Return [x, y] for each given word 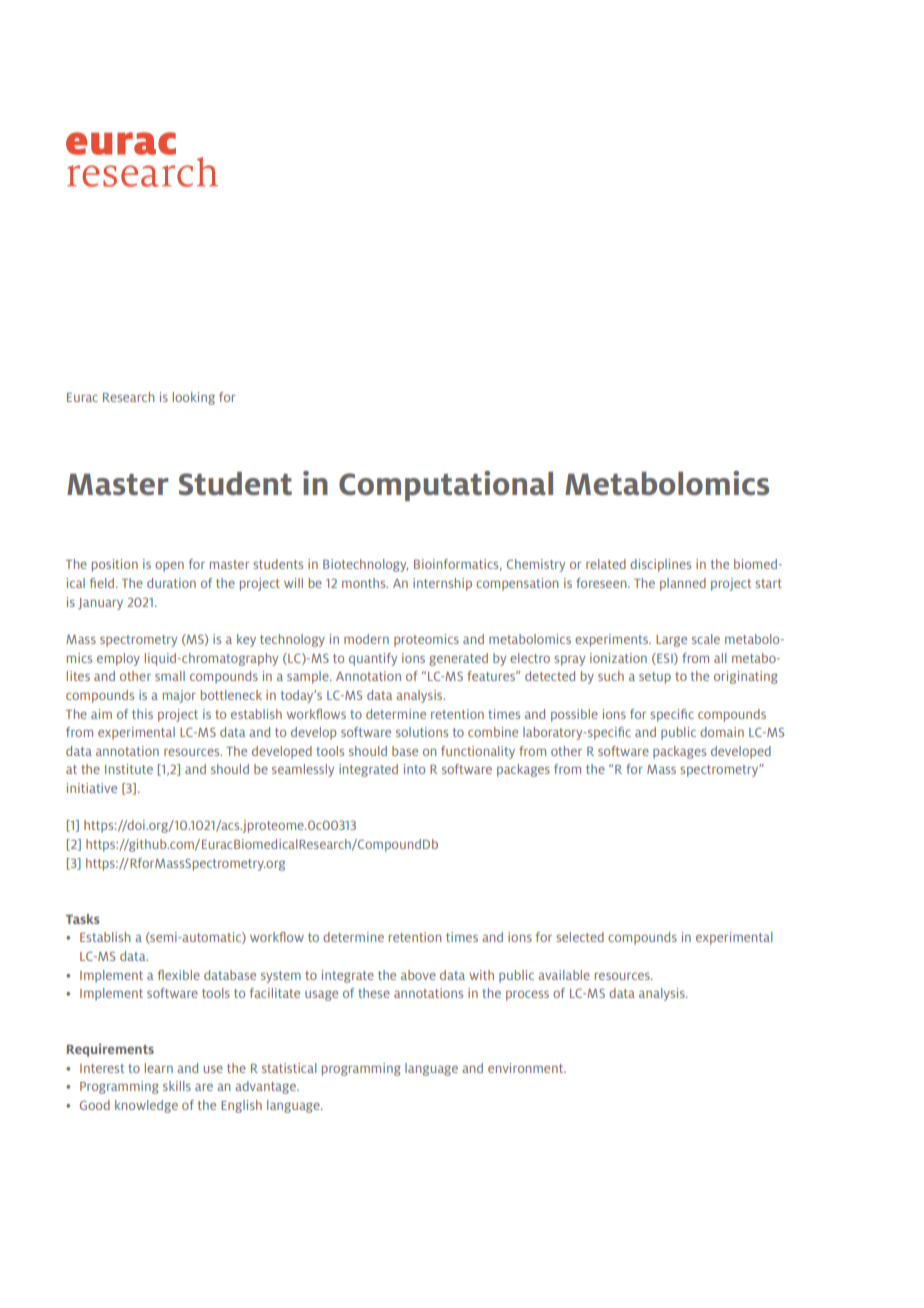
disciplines [660, 565]
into [414, 769]
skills [177, 1086]
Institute [129, 769]
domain [722, 732]
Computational [446, 486]
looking [194, 398]
